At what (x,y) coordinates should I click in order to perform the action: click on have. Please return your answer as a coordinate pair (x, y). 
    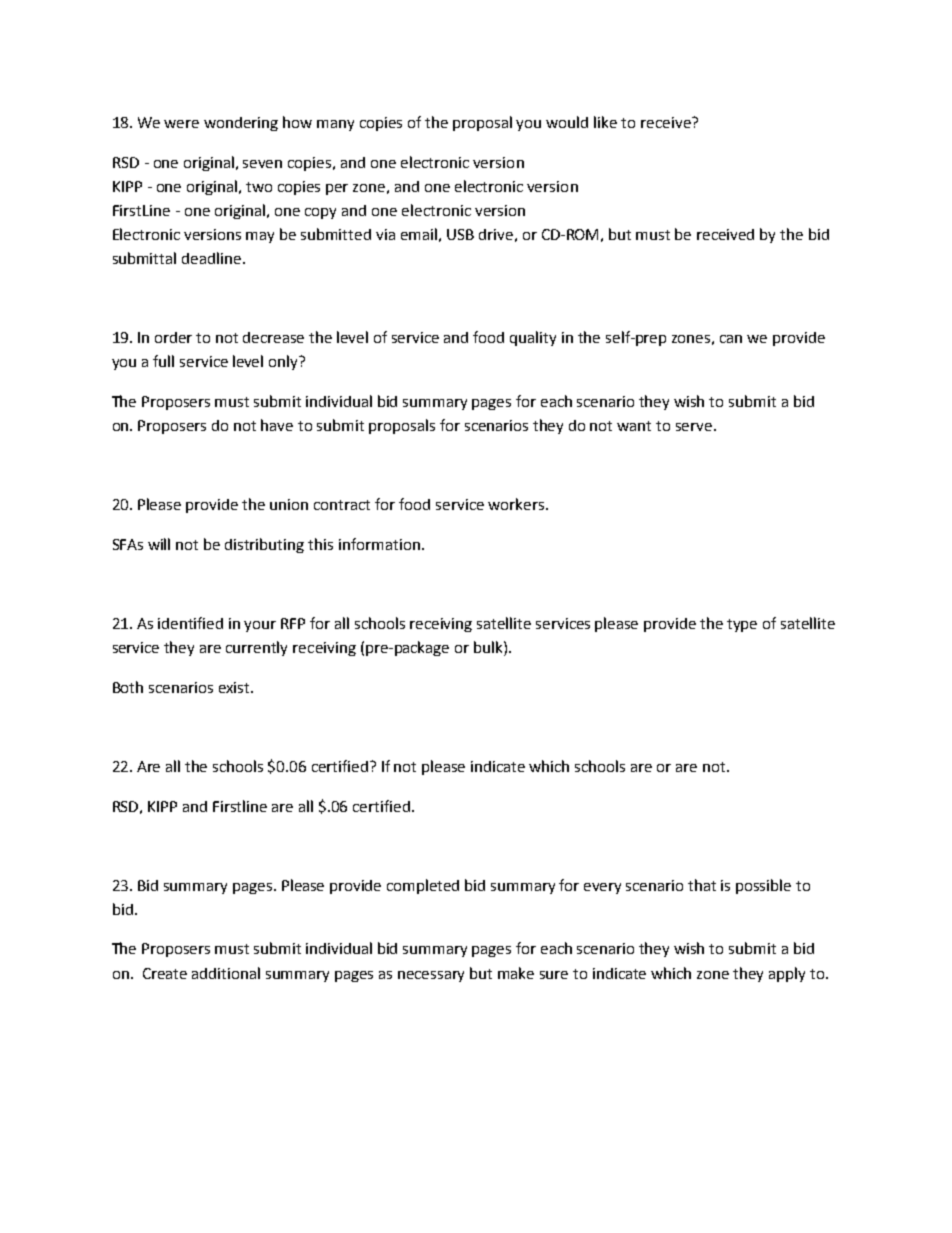
    Looking at the image, I should click on (277, 425).
